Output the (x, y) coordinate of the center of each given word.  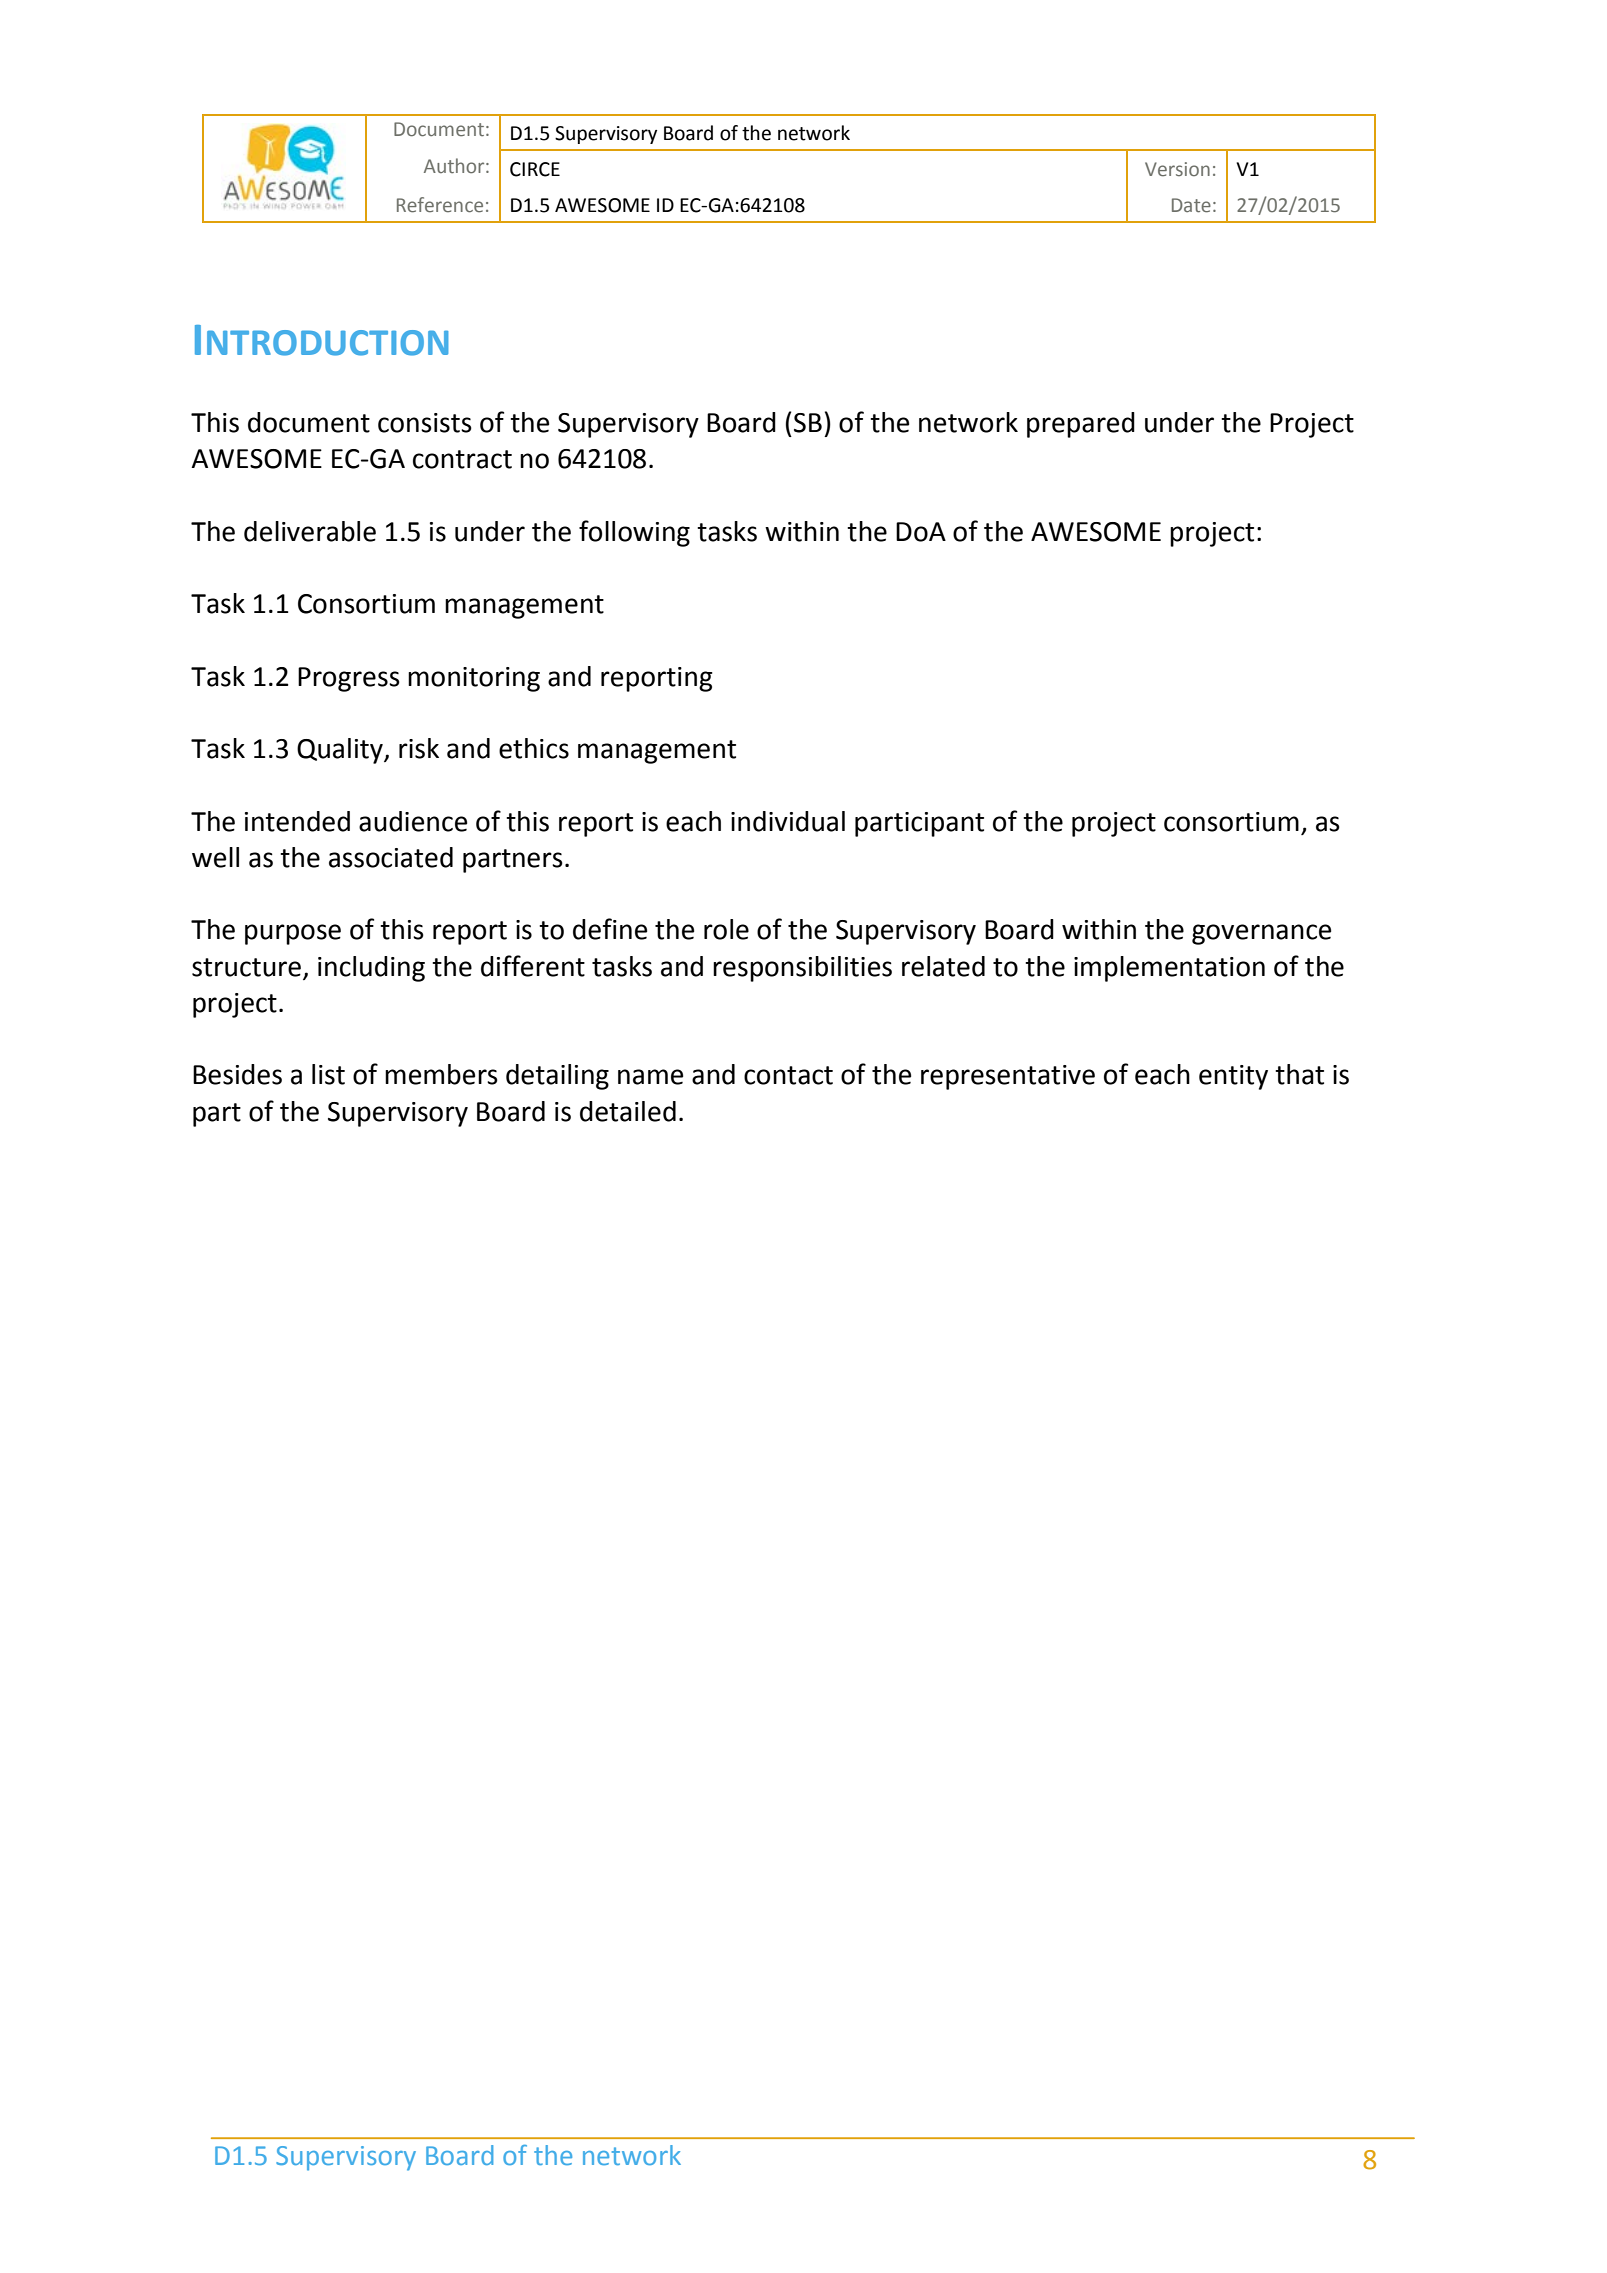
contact (788, 1075)
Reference (440, 205)
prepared (1081, 425)
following (634, 533)
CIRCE (535, 169)
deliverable (310, 531)
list (328, 1074)
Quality (341, 751)
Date (1191, 205)
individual (788, 821)
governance (1261, 934)
